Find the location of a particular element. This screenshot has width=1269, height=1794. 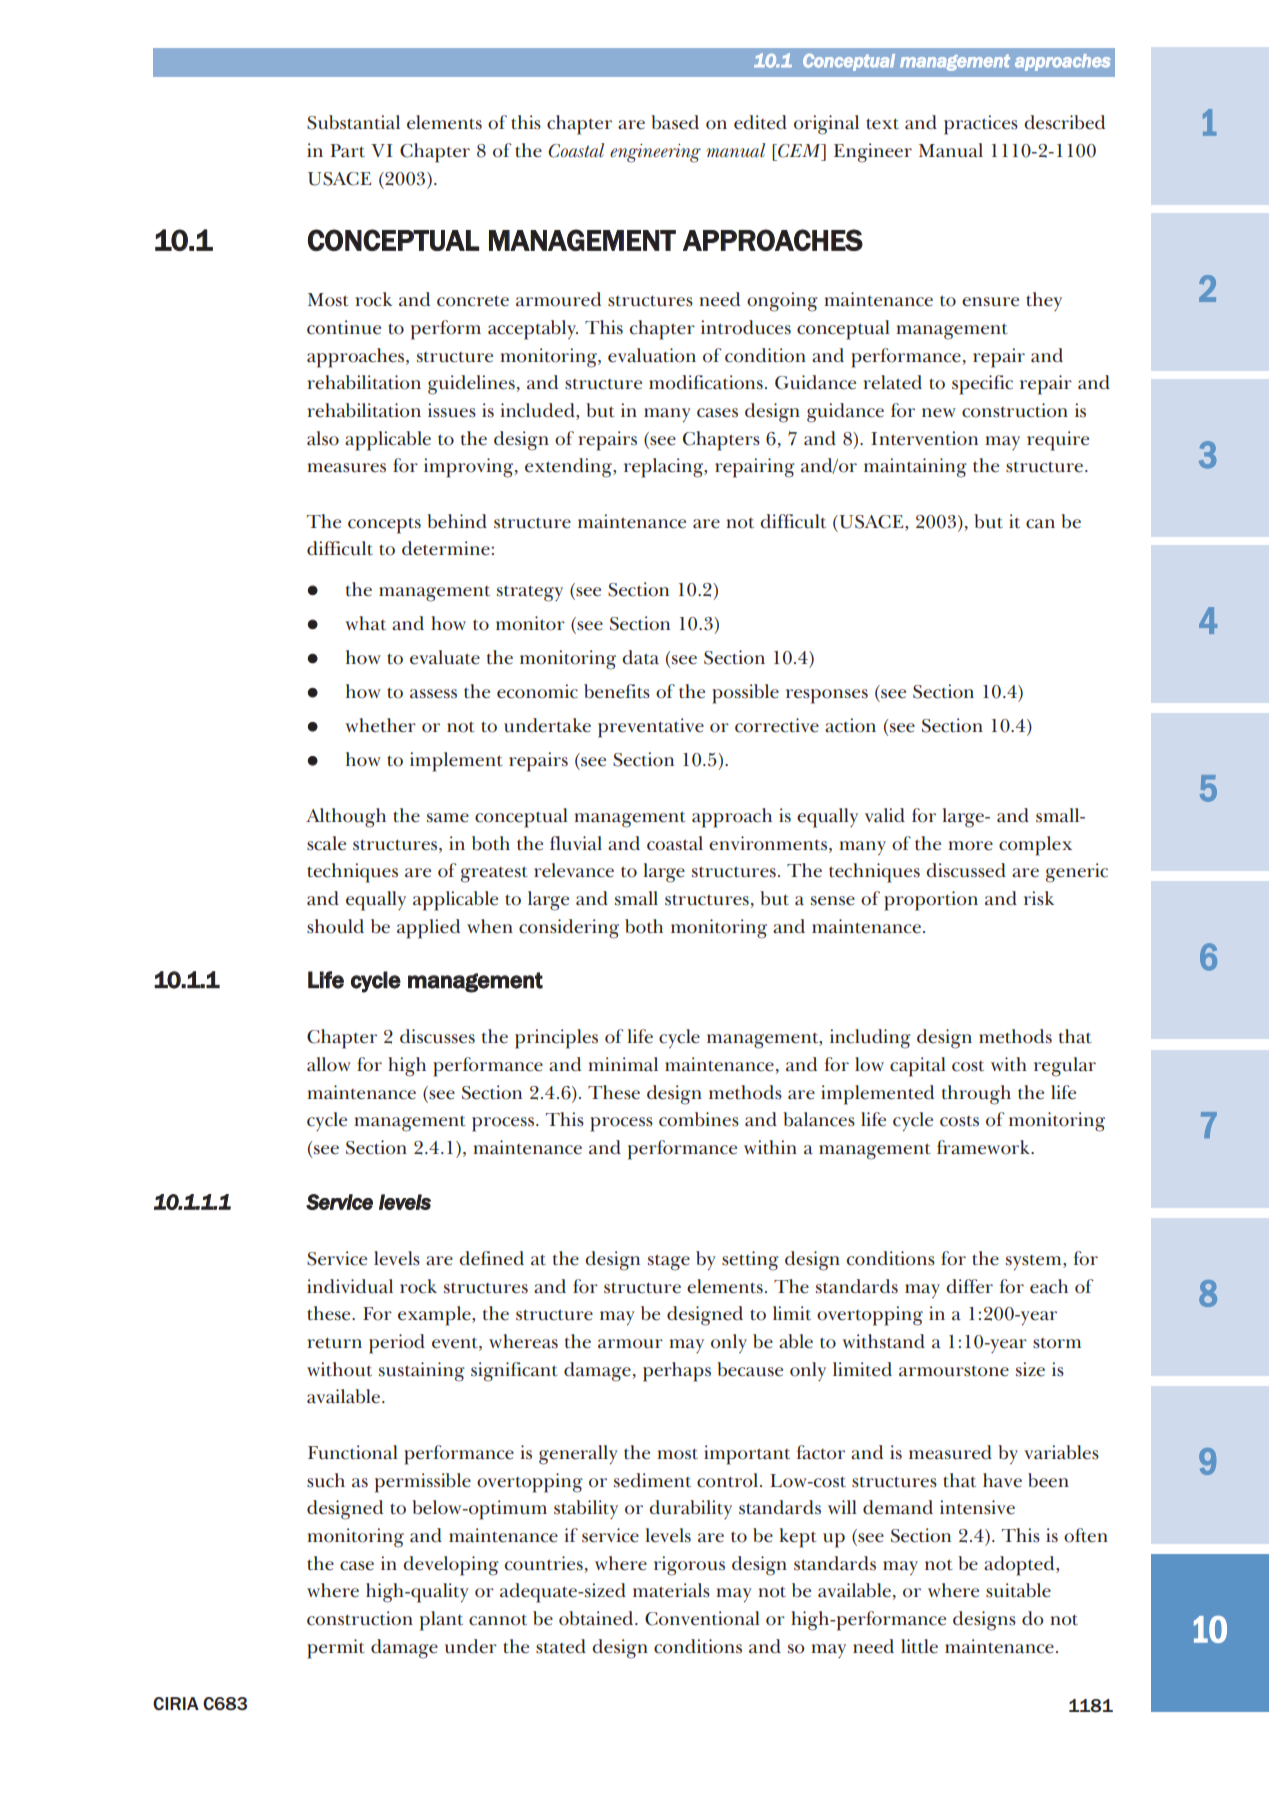

environments is located at coordinates (768, 843).
